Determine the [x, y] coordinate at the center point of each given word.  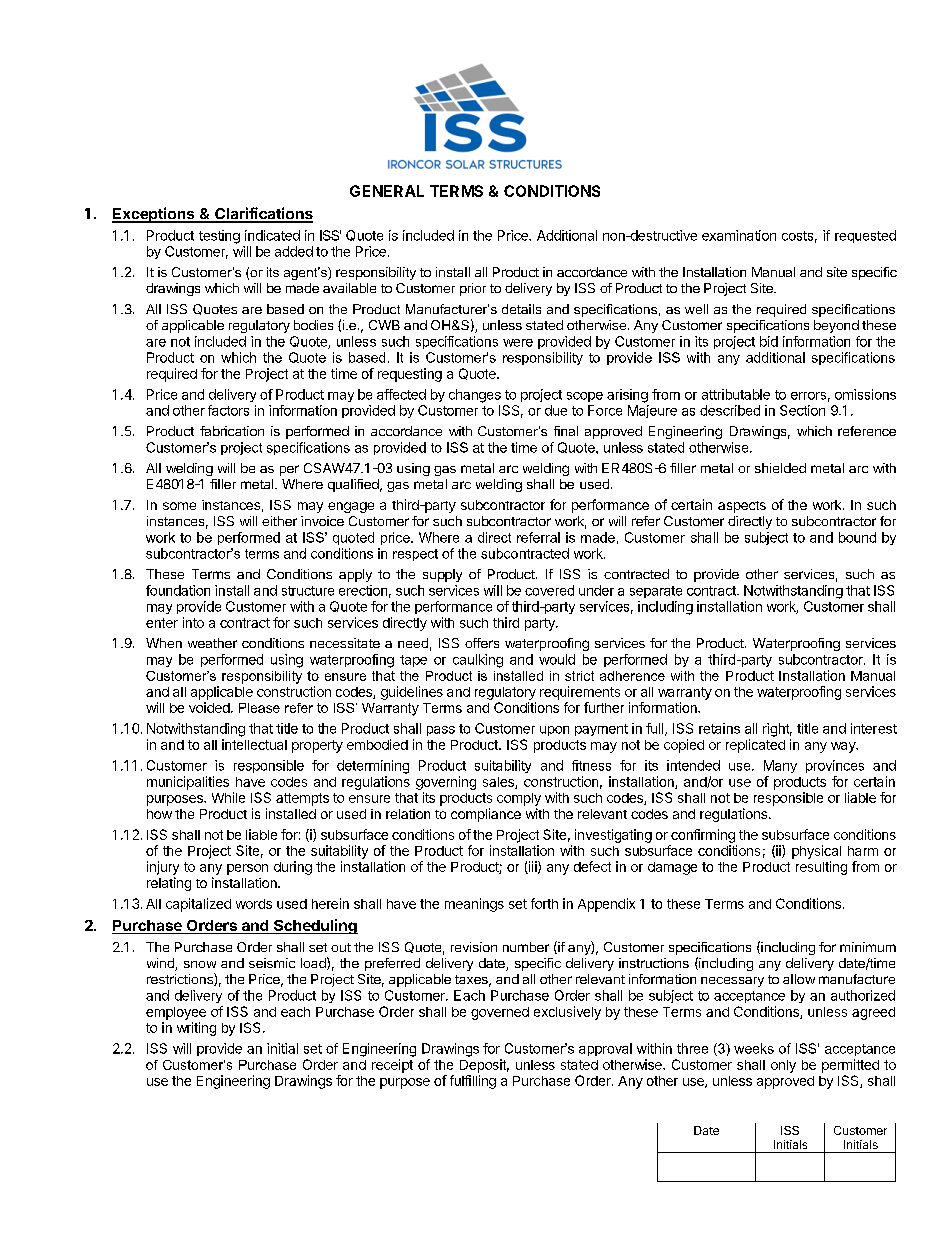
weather [212, 643]
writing [196, 1029]
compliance [486, 815]
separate [656, 592]
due [556, 410]
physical [816, 852]
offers [482, 643]
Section [802, 410]
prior [473, 289]
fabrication [232, 431]
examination [739, 235]
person [247, 869]
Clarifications [263, 214]
